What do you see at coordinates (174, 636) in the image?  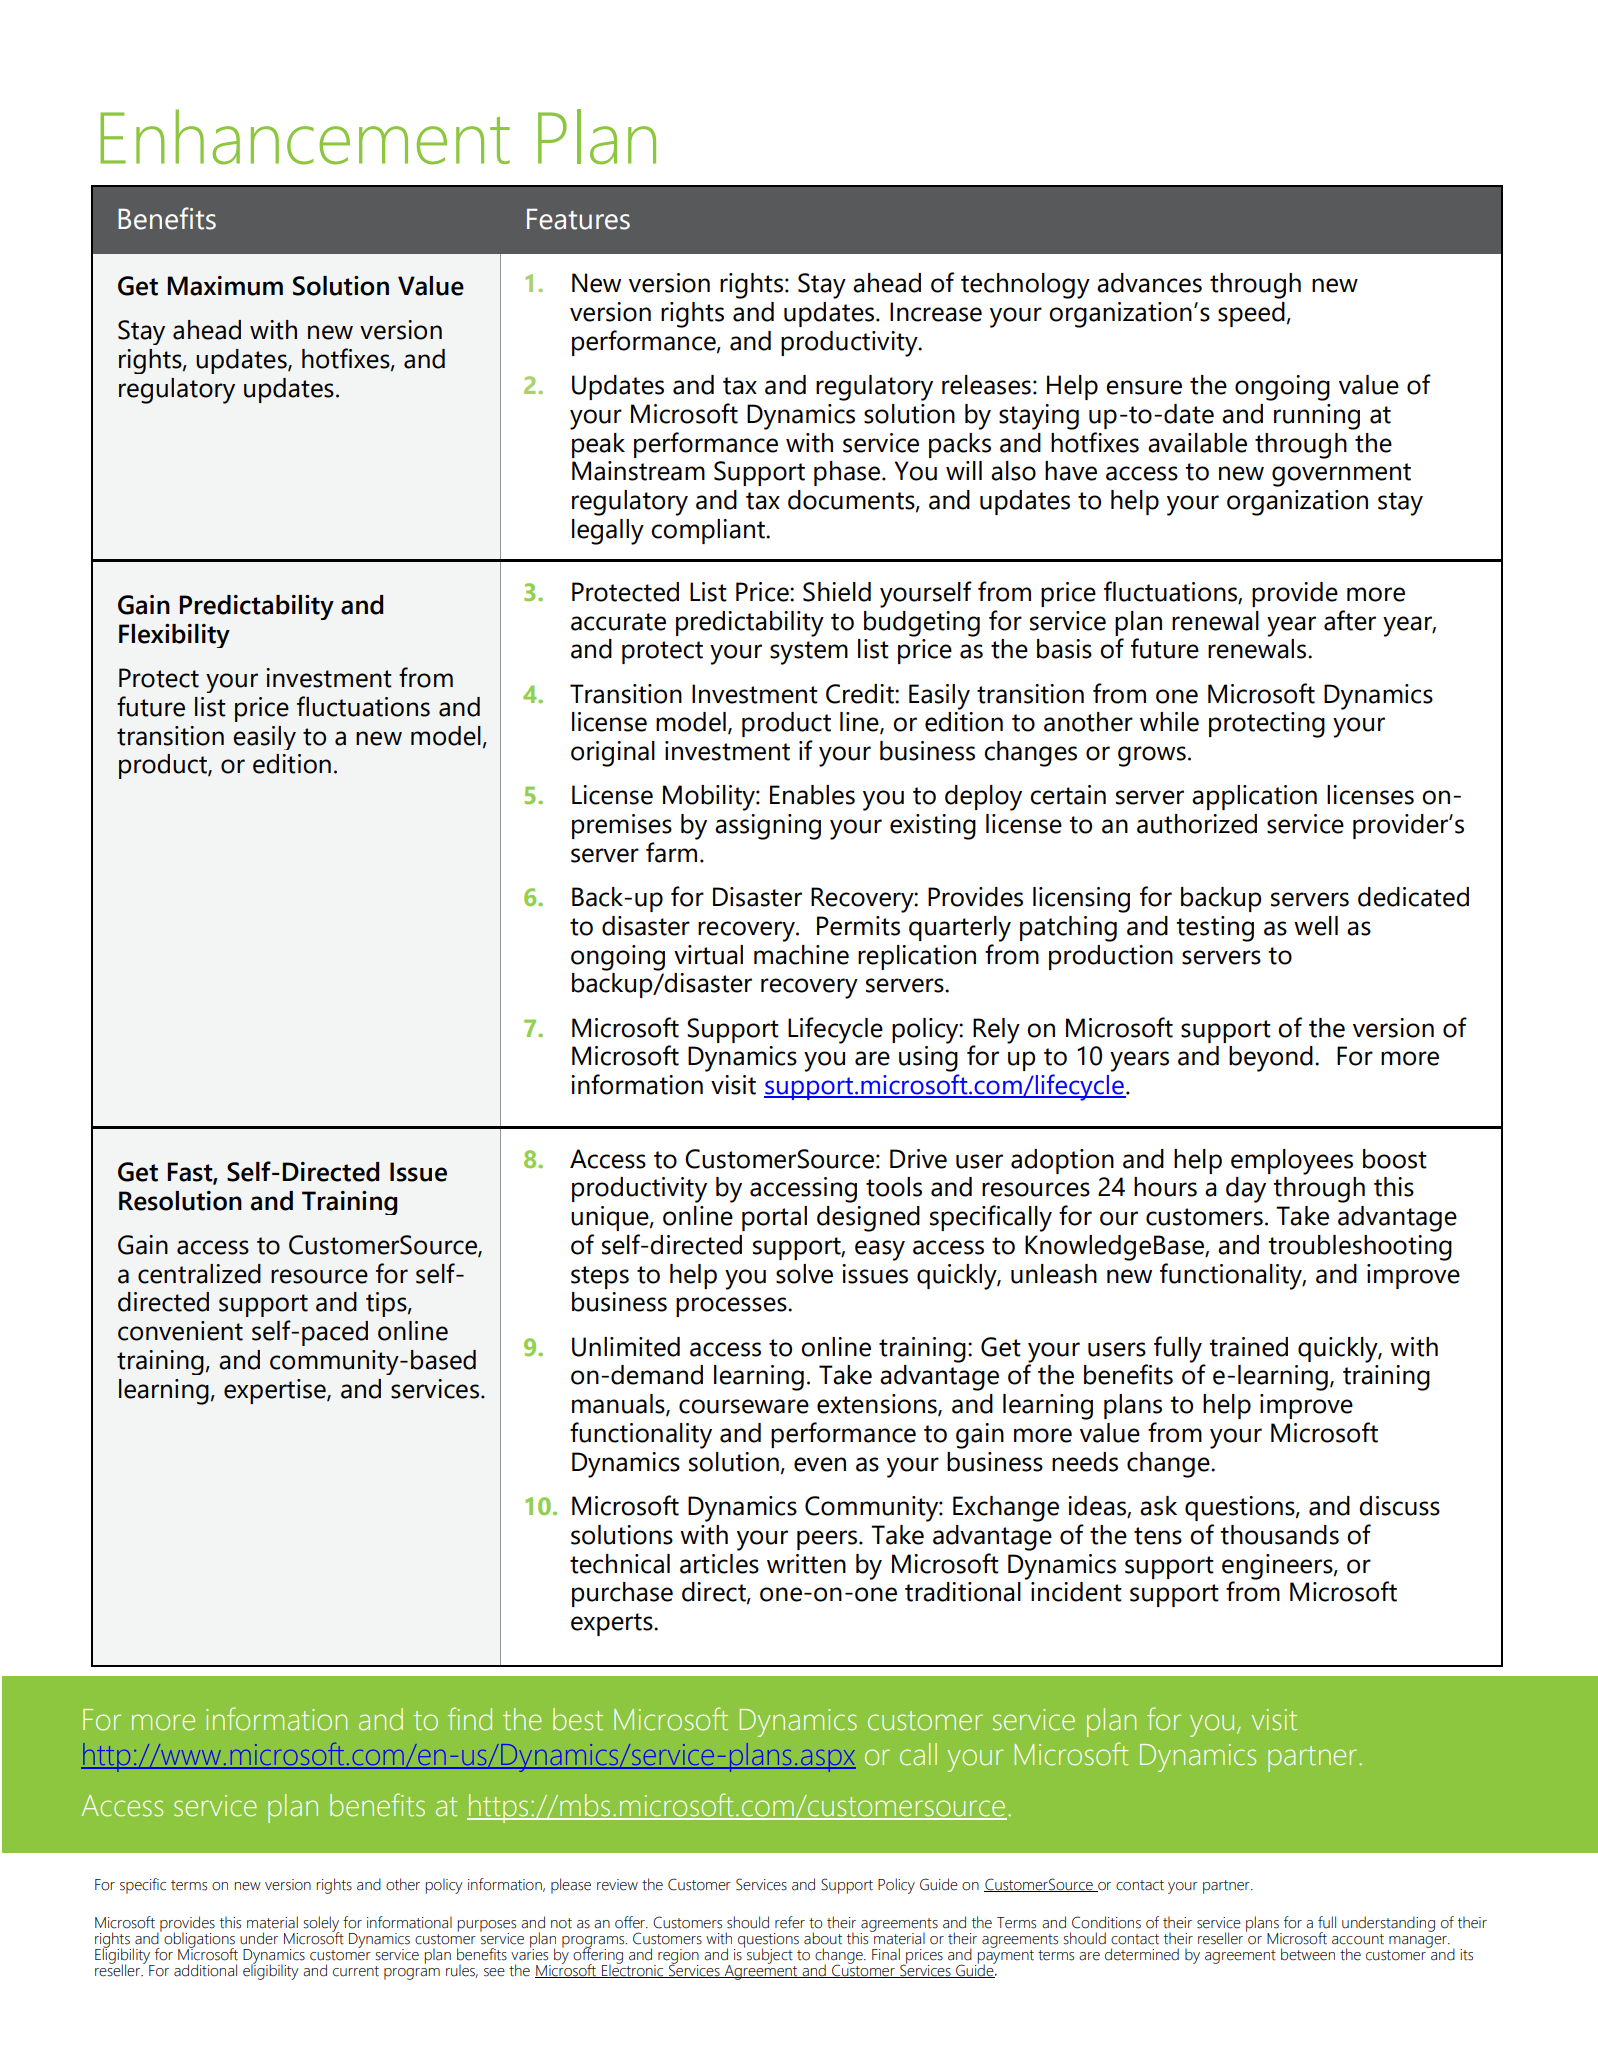 I see `Flexibility` at bounding box center [174, 636].
